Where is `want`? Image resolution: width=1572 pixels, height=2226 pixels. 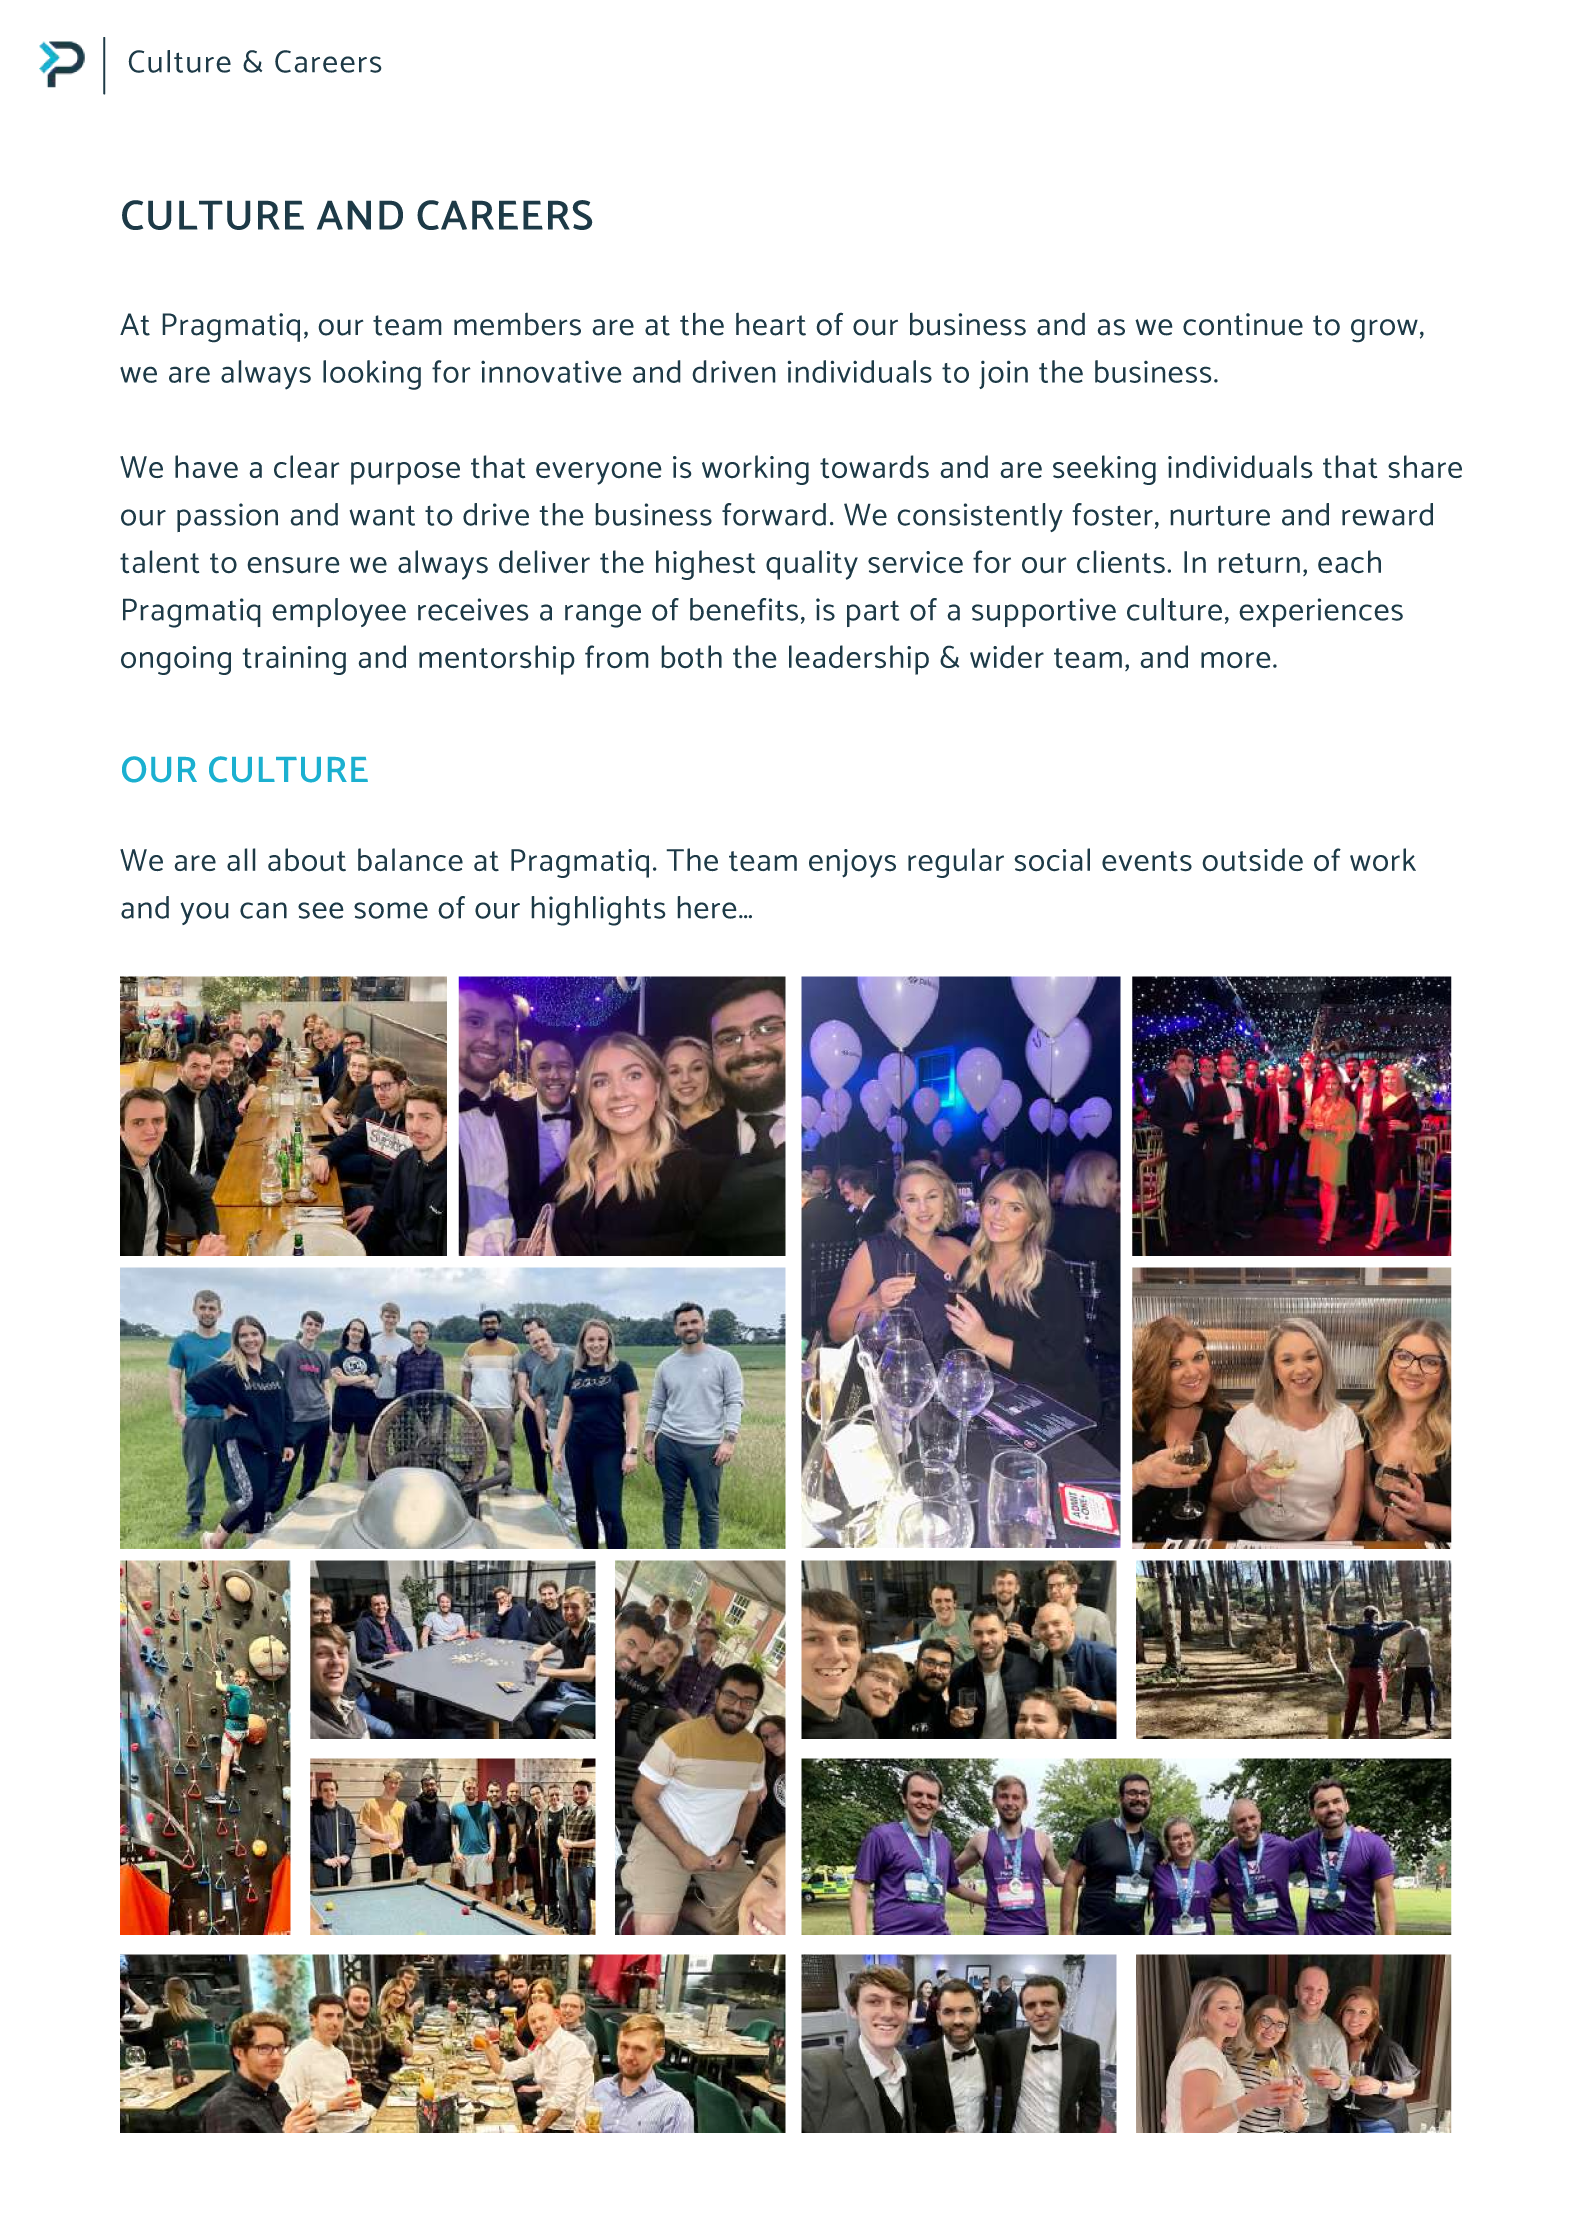
want is located at coordinates (382, 515).
